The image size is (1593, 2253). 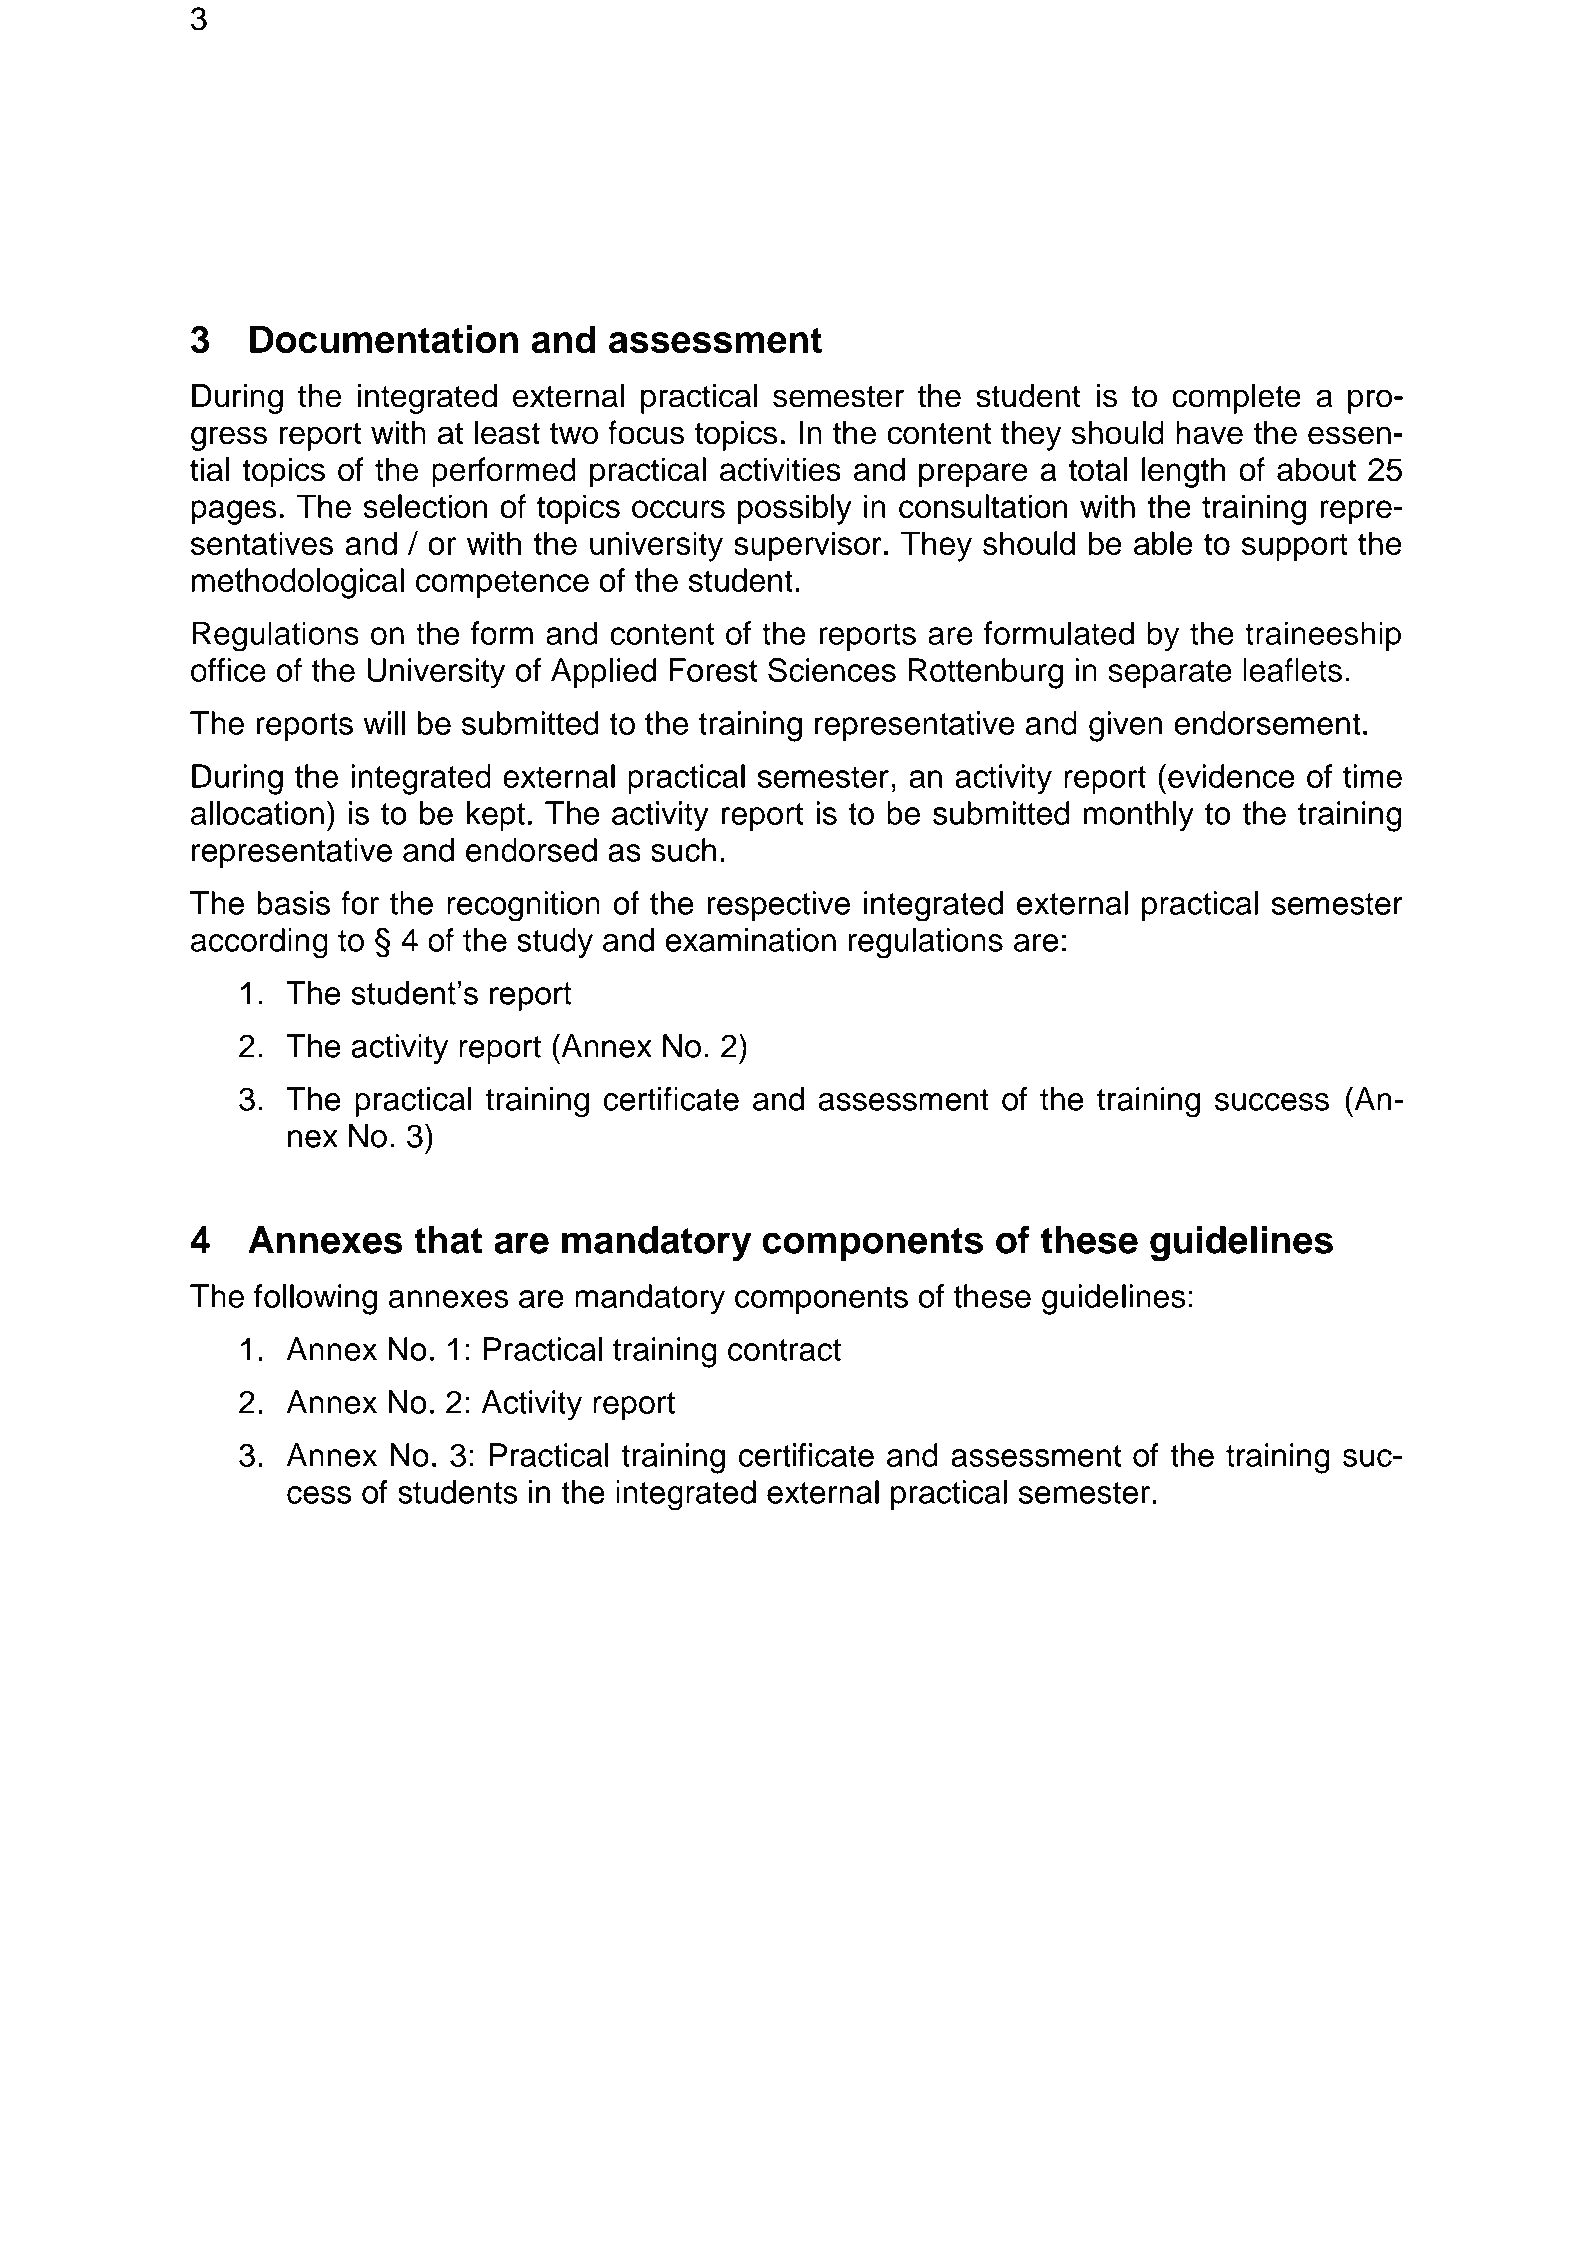 What do you see at coordinates (315, 1299) in the page?
I see `following` at bounding box center [315, 1299].
